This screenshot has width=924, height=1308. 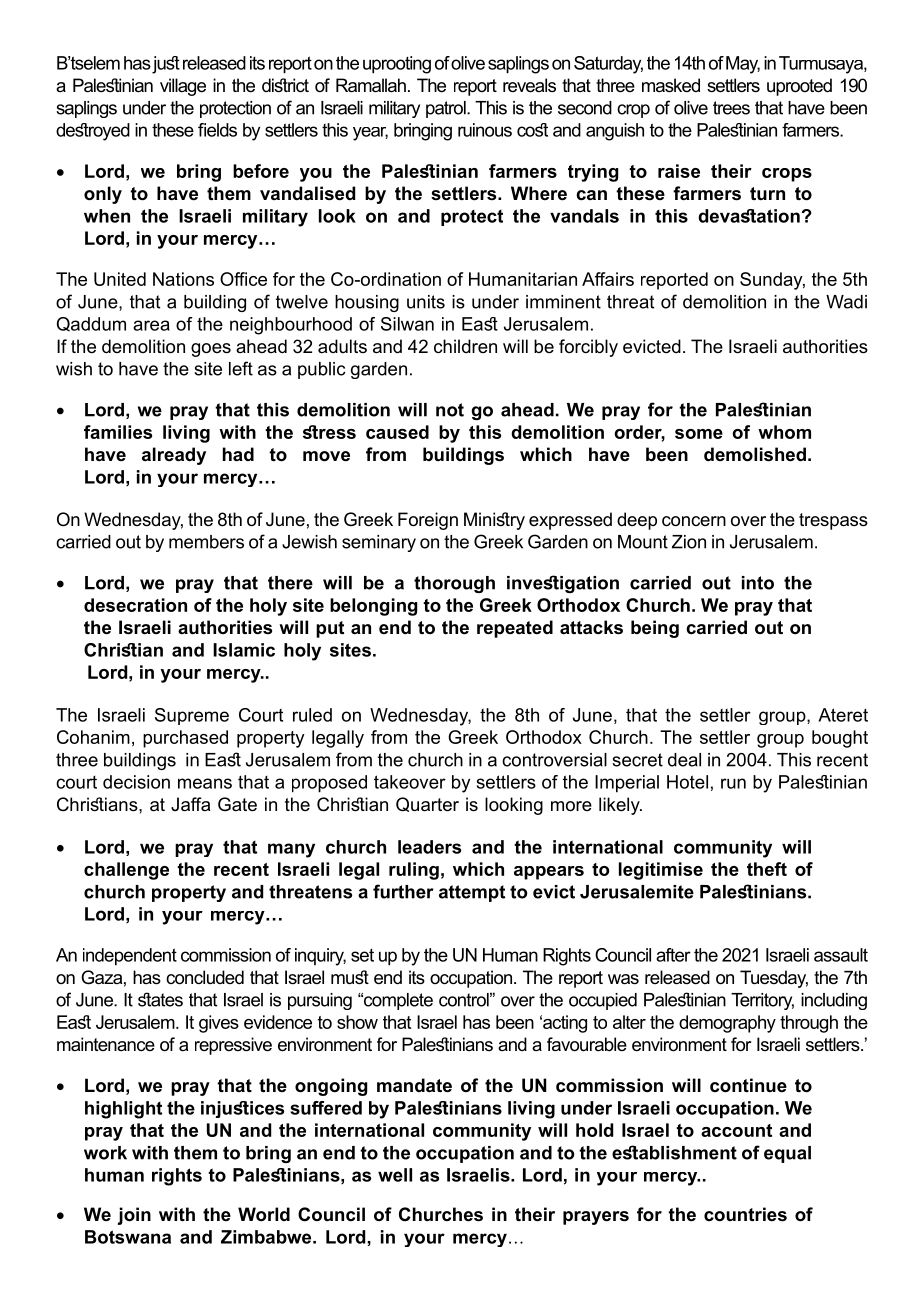 I want to click on patrol, so click(x=447, y=109).
